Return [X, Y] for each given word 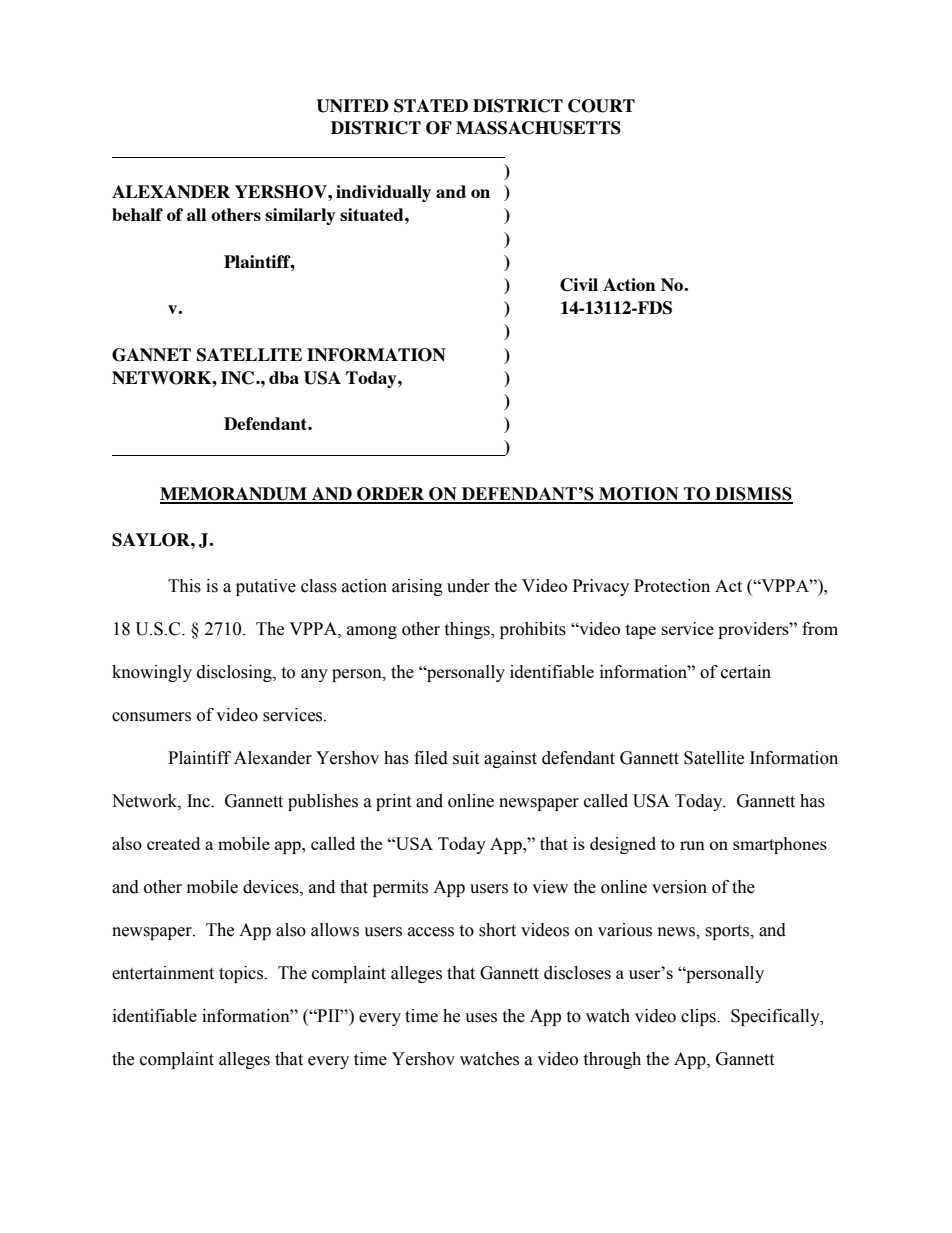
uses [481, 1018]
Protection [672, 585]
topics [242, 974]
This [184, 586]
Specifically [776, 1017]
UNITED [352, 106]
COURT [601, 106]
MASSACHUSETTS [538, 128]
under [468, 586]
